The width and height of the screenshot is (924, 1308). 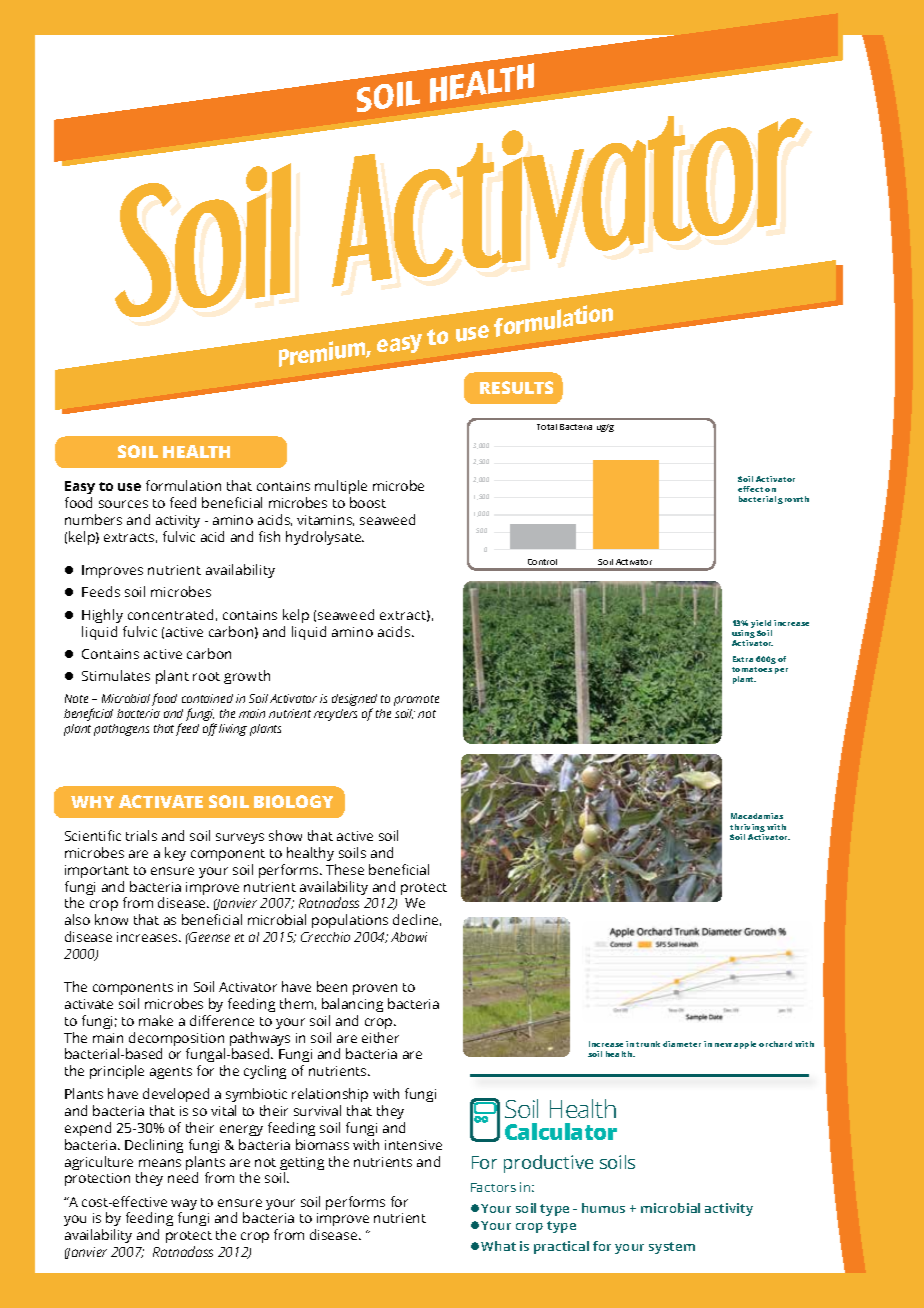 What do you see at coordinates (375, 991) in the screenshot?
I see `proven` at bounding box center [375, 991].
